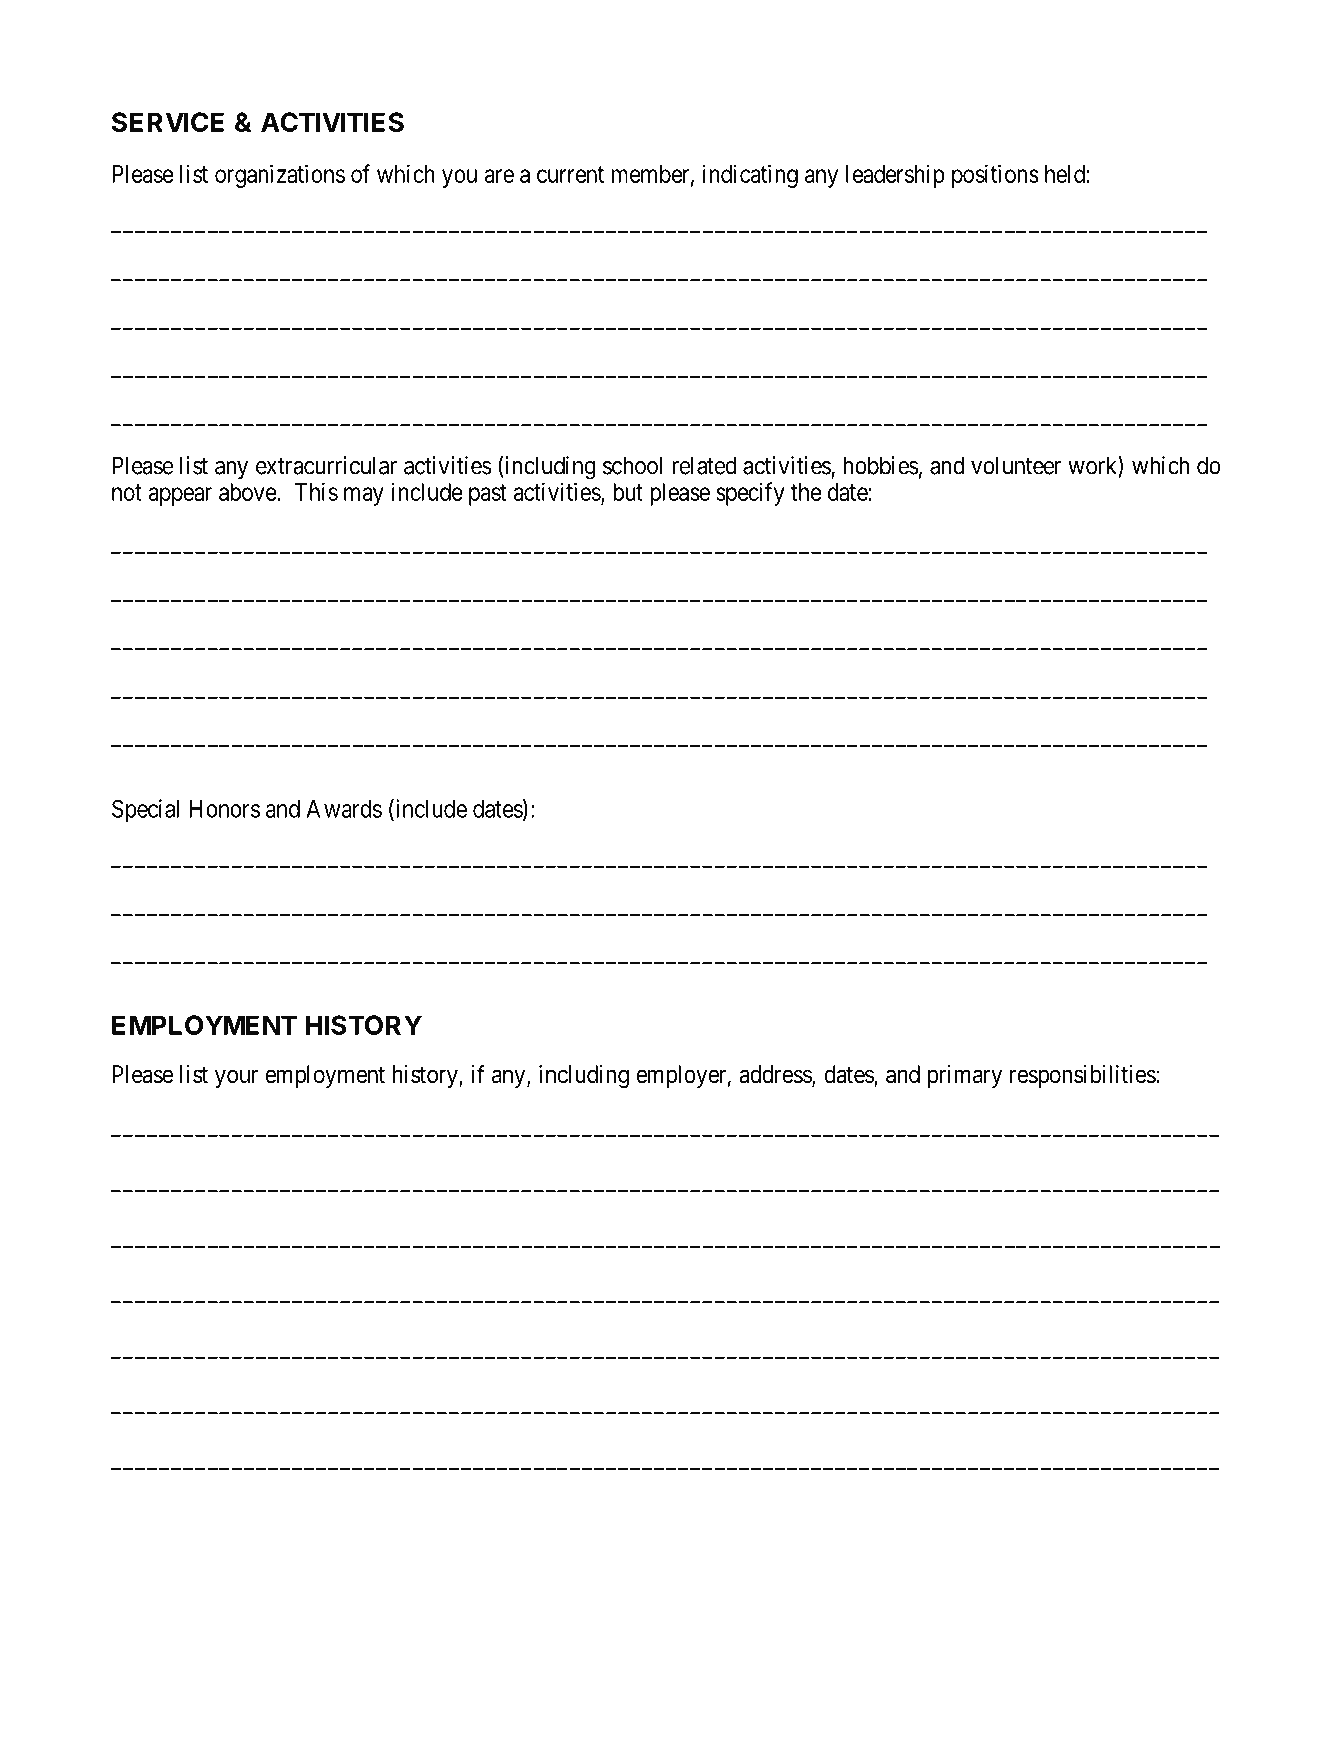 The image size is (1344, 1739). I want to click on the, so click(806, 492).
